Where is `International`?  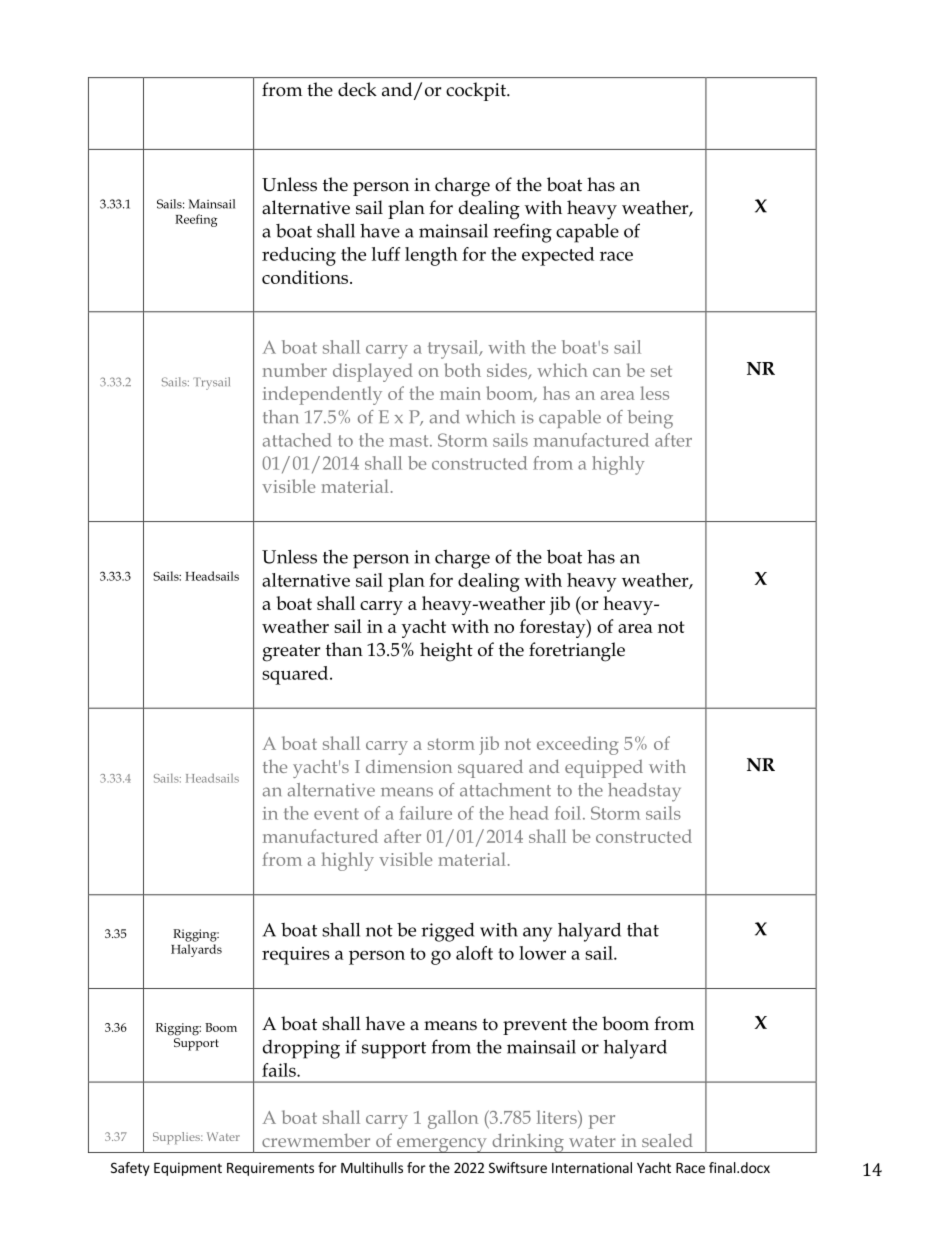
International is located at coordinates (592, 1167).
